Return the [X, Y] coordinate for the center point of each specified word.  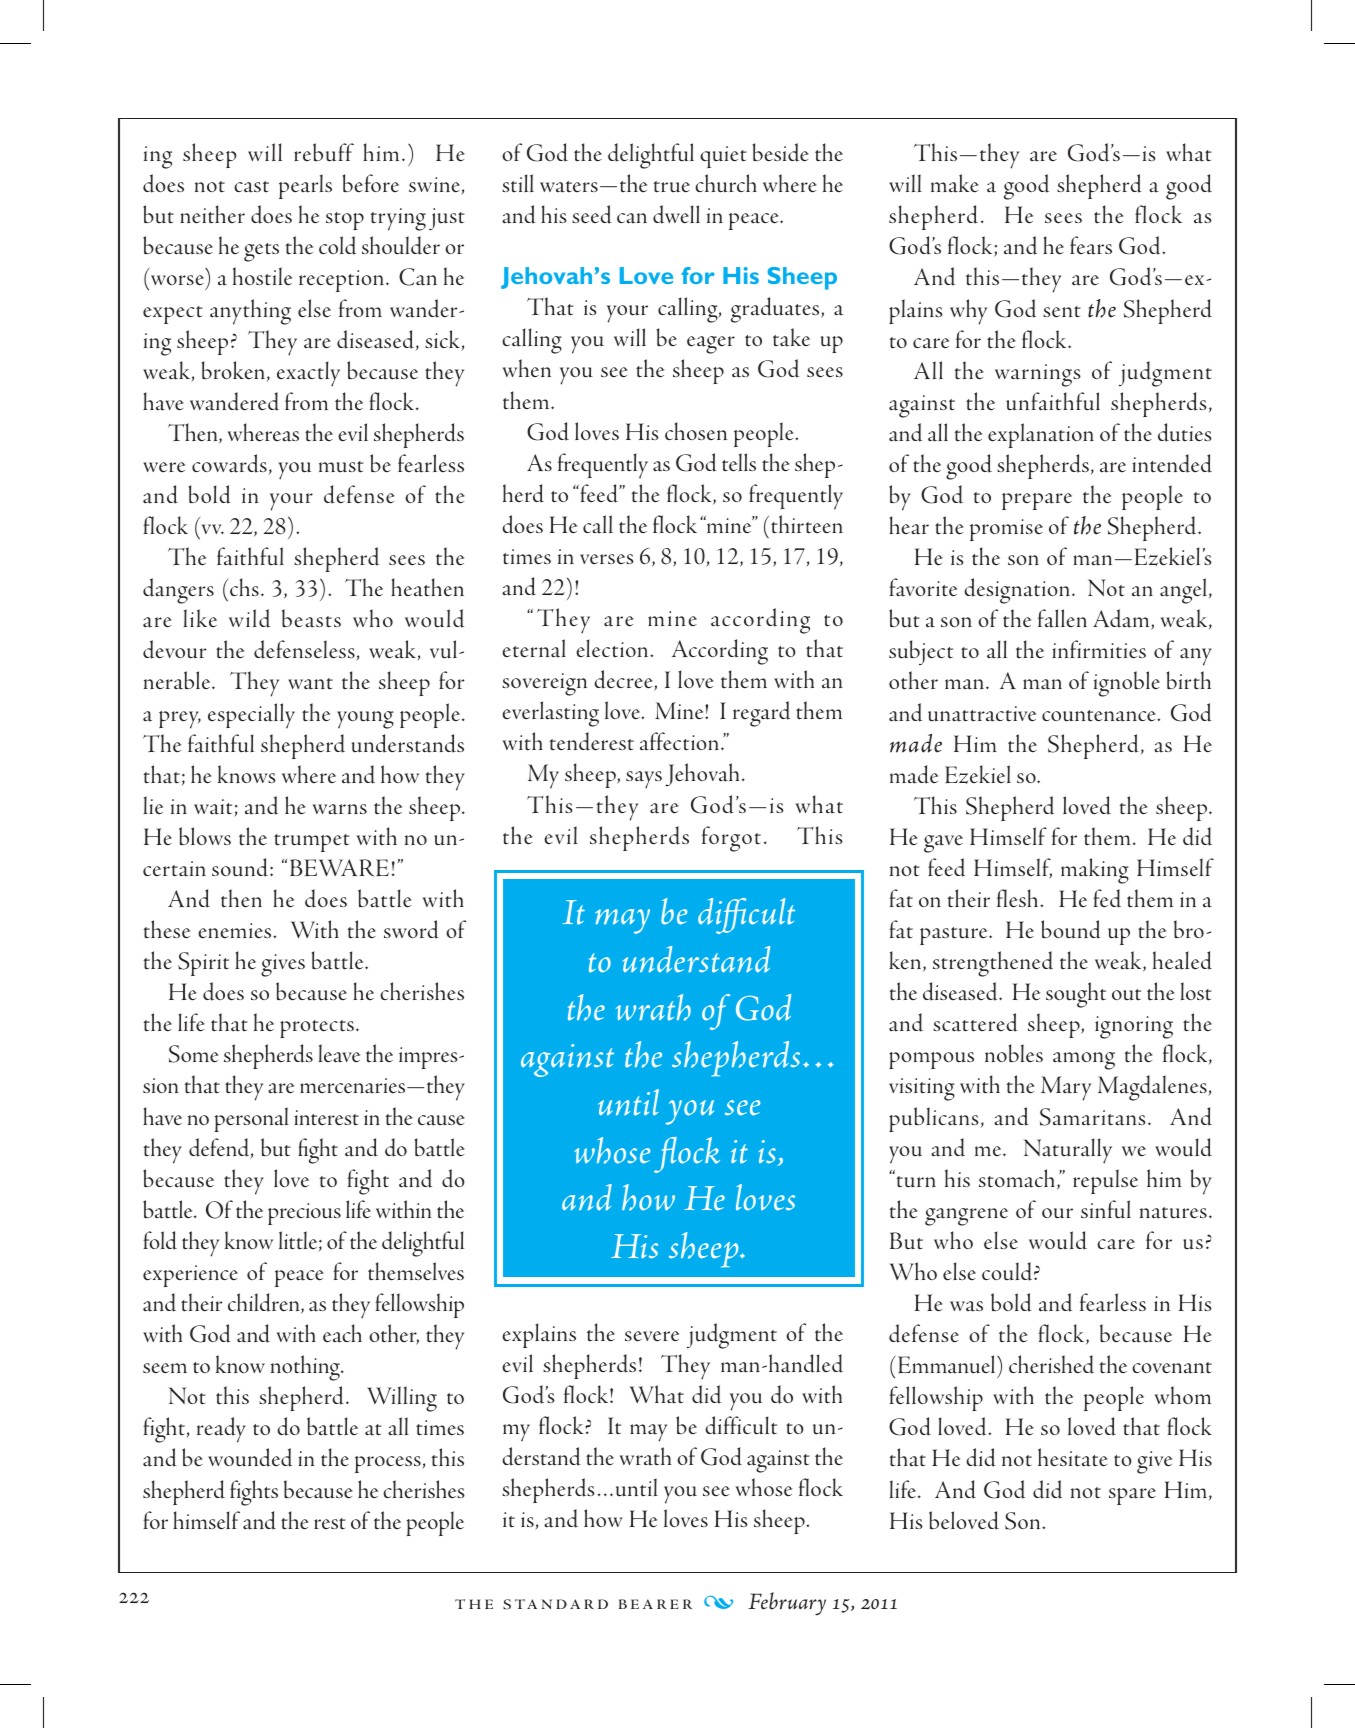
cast [251, 187]
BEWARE [339, 868]
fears [1091, 245]
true [672, 187]
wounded [250, 1457]
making [1095, 871]
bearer [655, 1604]
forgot [731, 839]
